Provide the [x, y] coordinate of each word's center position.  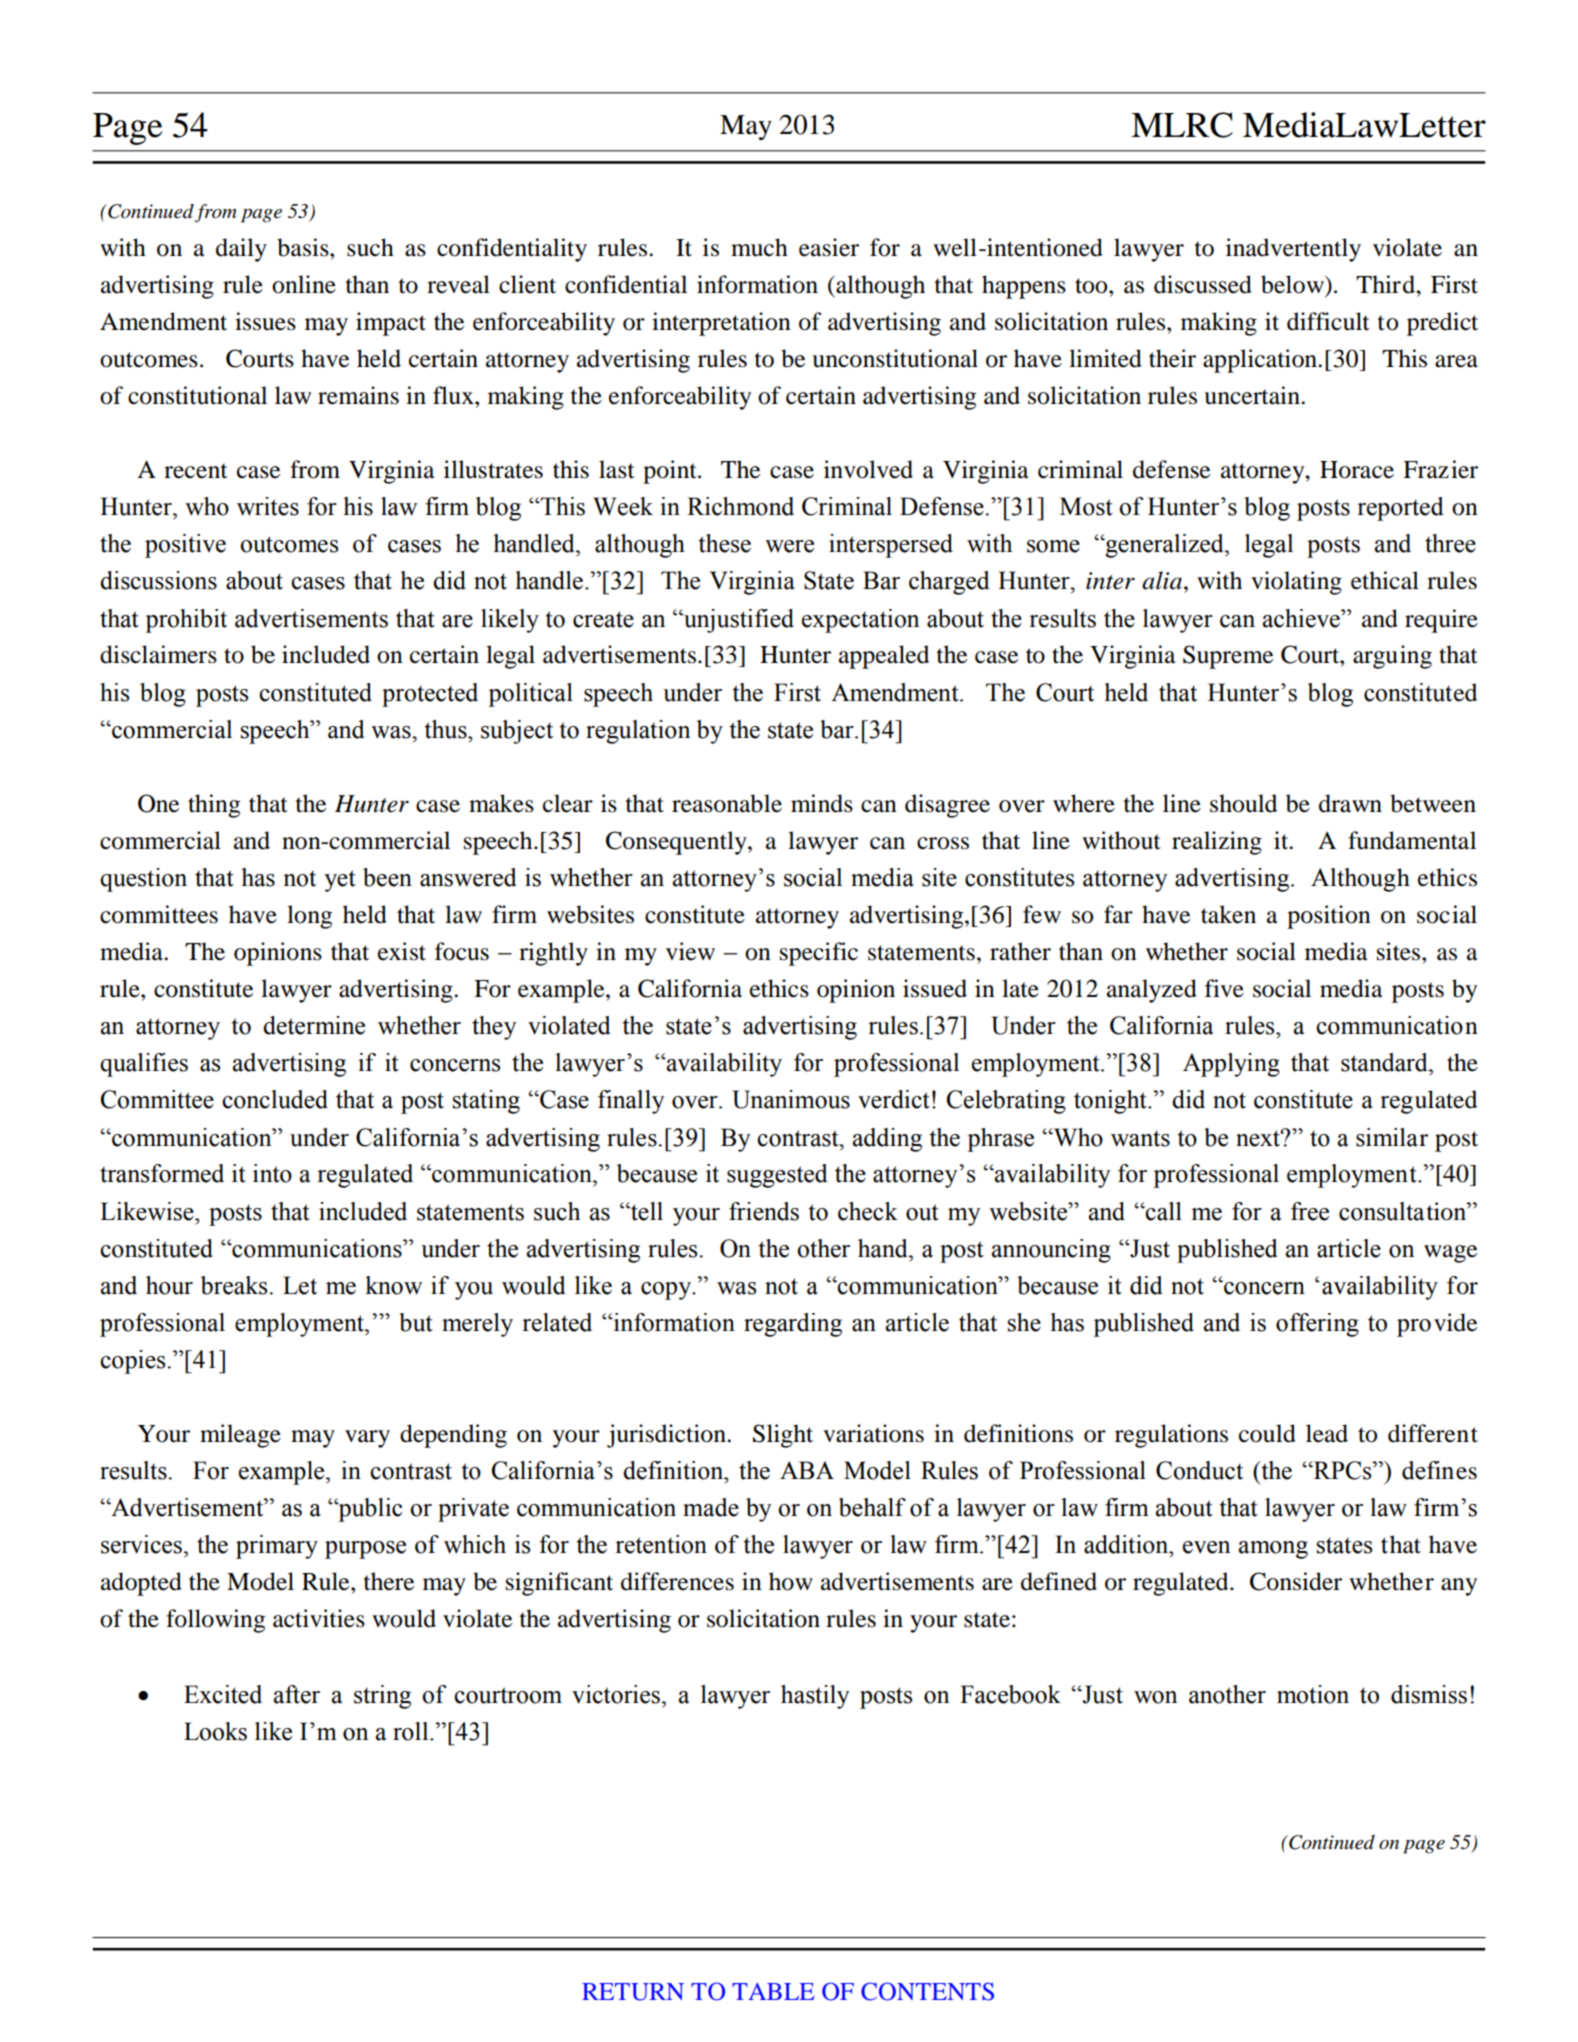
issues [265, 321]
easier [829, 247]
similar [1392, 1137]
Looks [215, 1731]
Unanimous [791, 1099]
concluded [275, 1099]
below [1293, 284]
